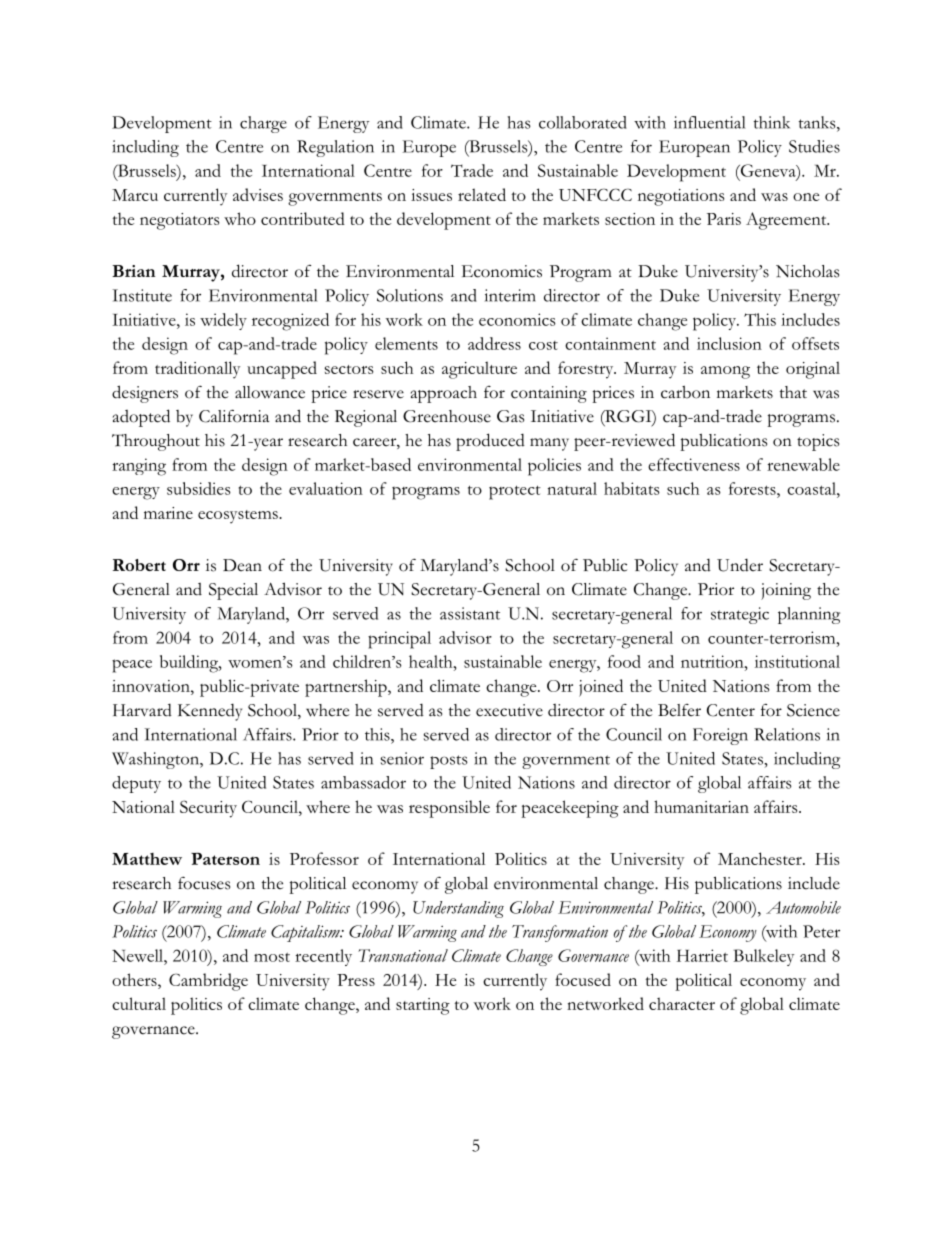 The image size is (952, 1233). I want to click on Dean, so click(242, 565).
